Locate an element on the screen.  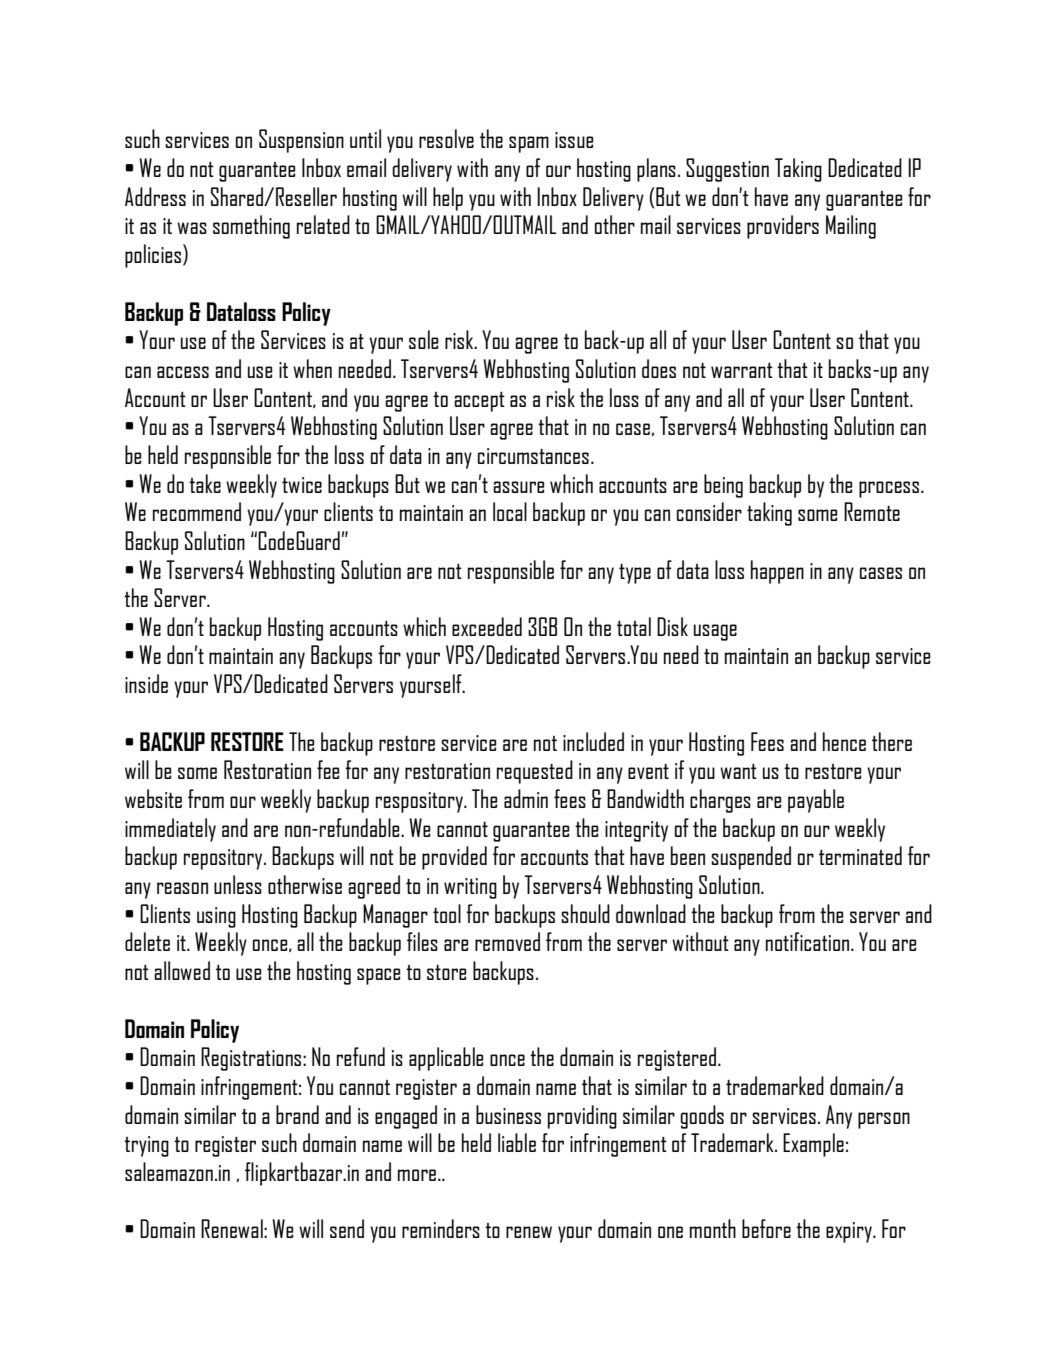
inside is located at coordinates (146, 683).
